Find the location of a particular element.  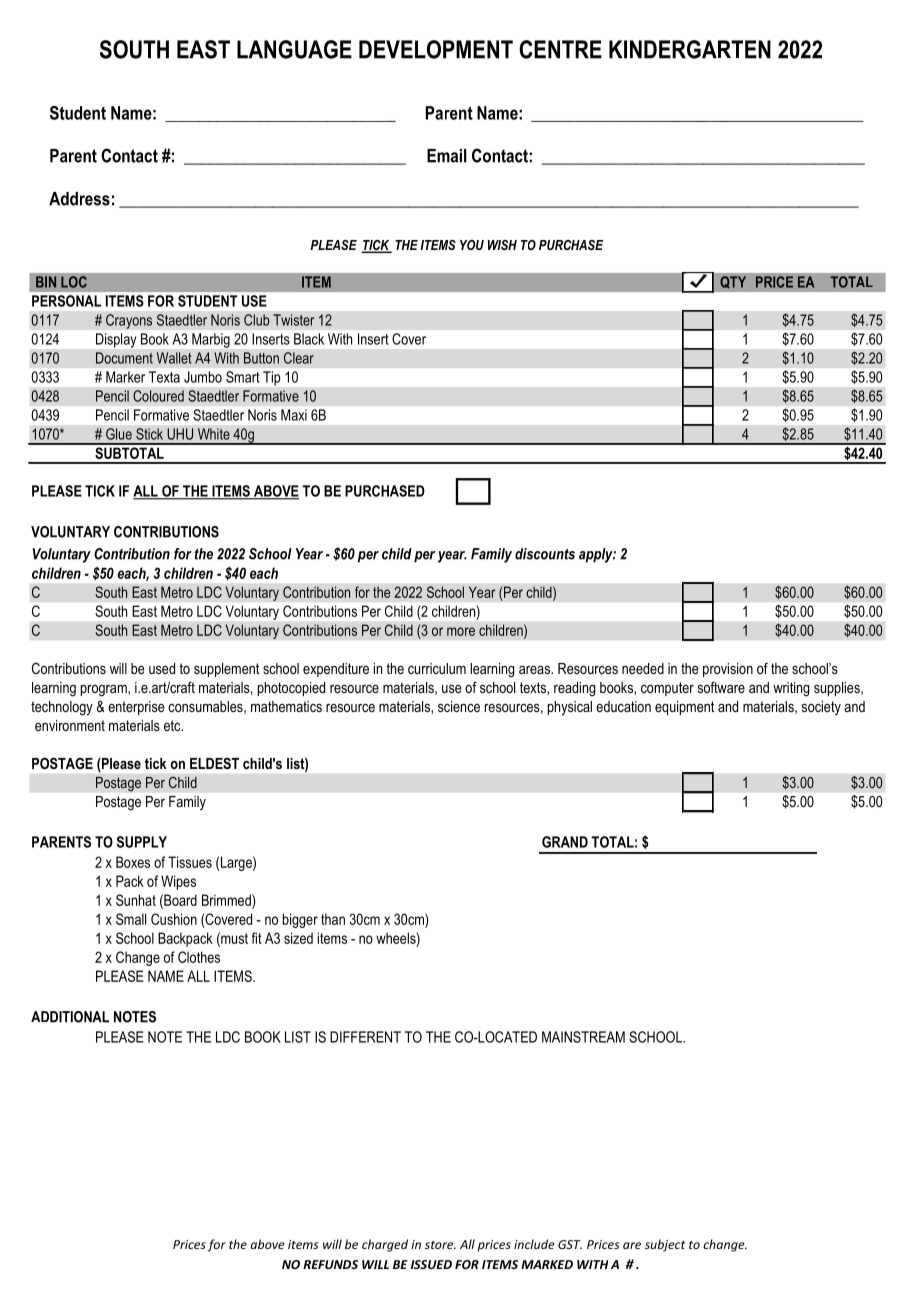

Glue is located at coordinates (119, 434).
